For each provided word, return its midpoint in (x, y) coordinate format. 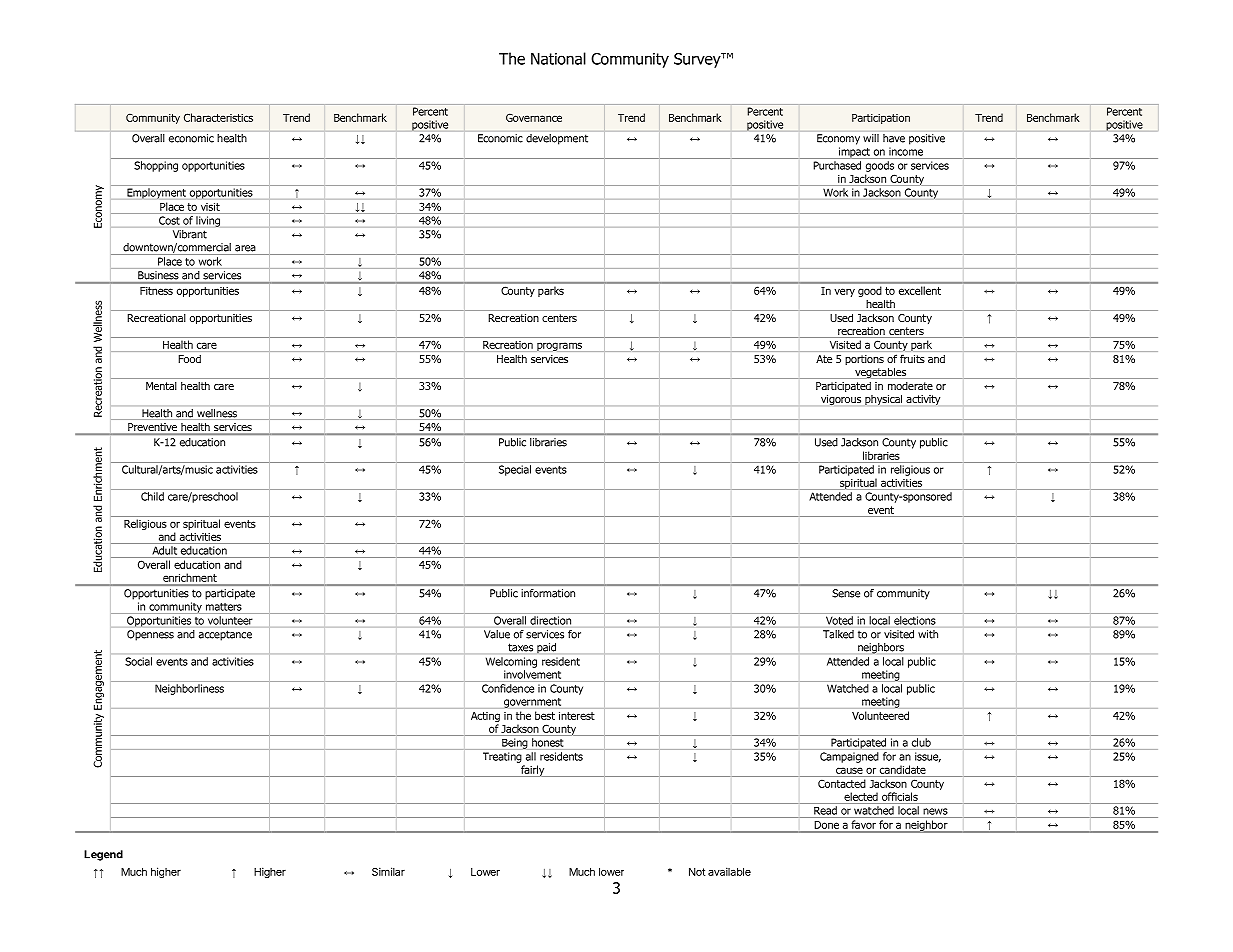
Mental (161, 386)
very (844, 292)
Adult (165, 550)
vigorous (841, 400)
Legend (103, 855)
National (558, 58)
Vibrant (190, 234)
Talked (838, 634)
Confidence (508, 688)
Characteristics (218, 117)
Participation (881, 119)
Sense (846, 593)
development (557, 139)
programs (559, 346)
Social (138, 661)
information (548, 593)
